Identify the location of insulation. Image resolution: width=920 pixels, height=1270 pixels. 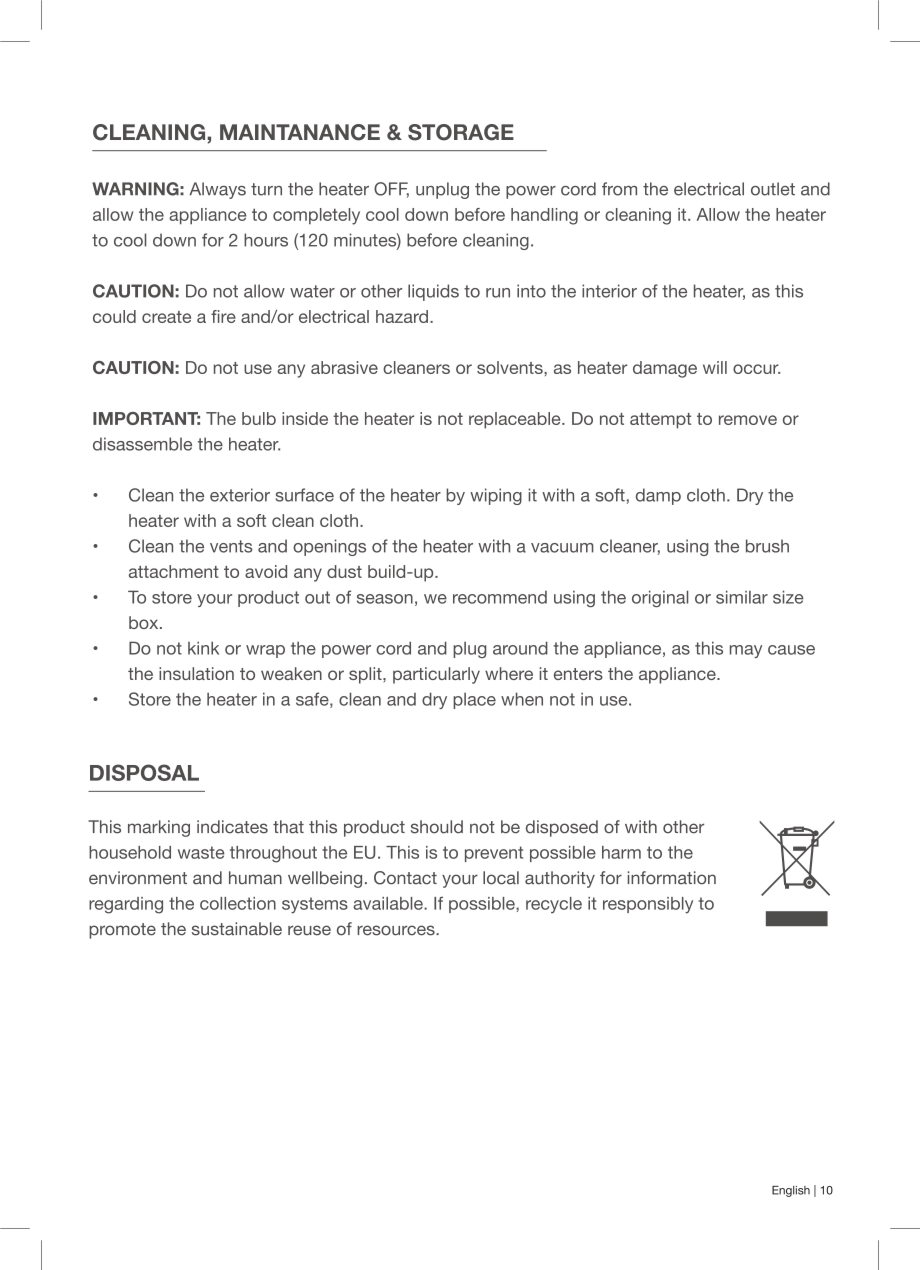
(196, 673).
